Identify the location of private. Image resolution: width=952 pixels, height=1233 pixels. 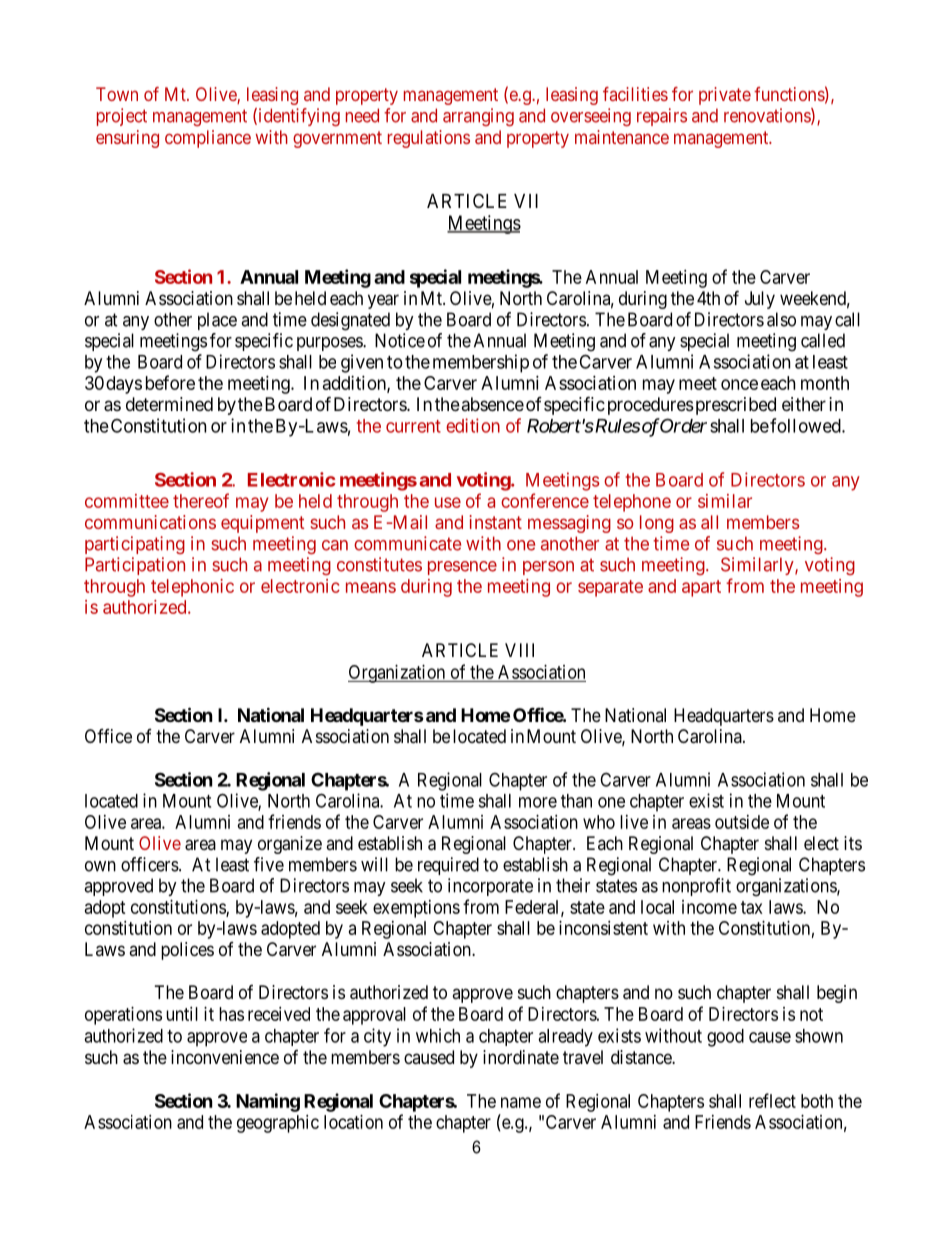
(725, 96).
